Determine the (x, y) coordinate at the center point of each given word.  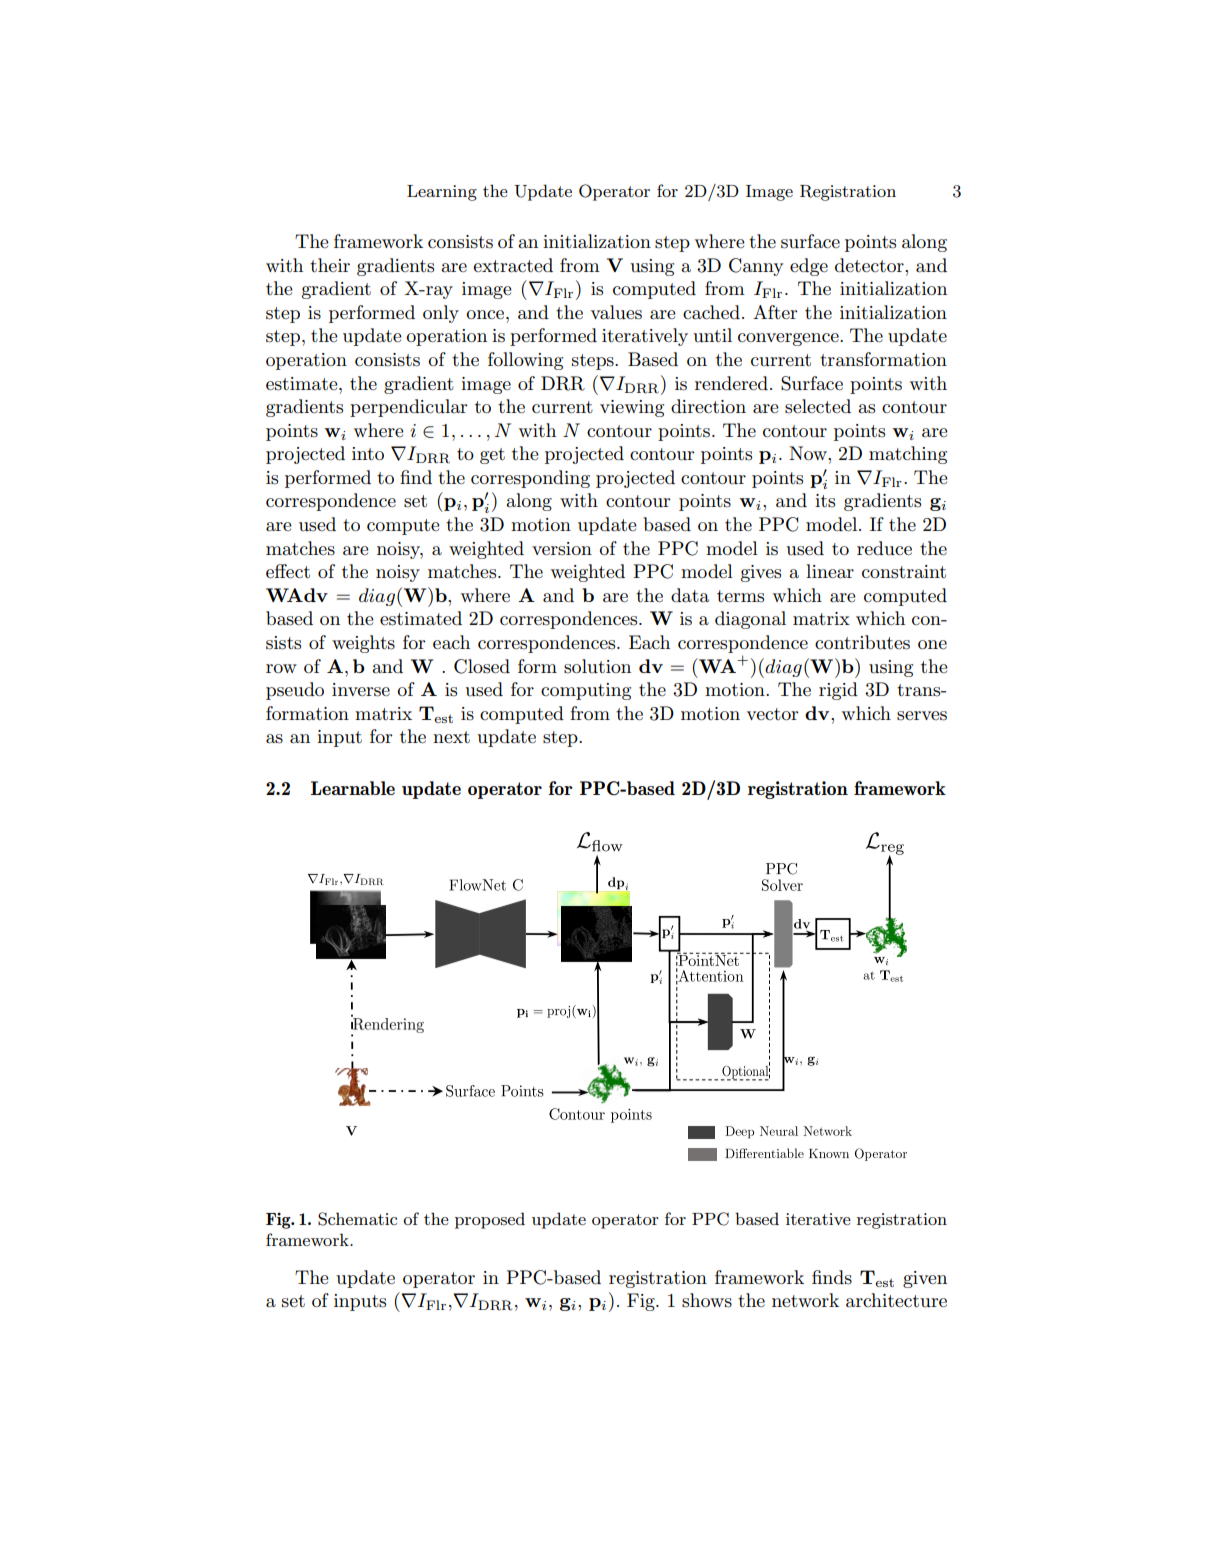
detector (870, 265)
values (616, 312)
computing (586, 691)
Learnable (353, 788)
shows (707, 1300)
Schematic (357, 1219)
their (330, 265)
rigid (838, 691)
